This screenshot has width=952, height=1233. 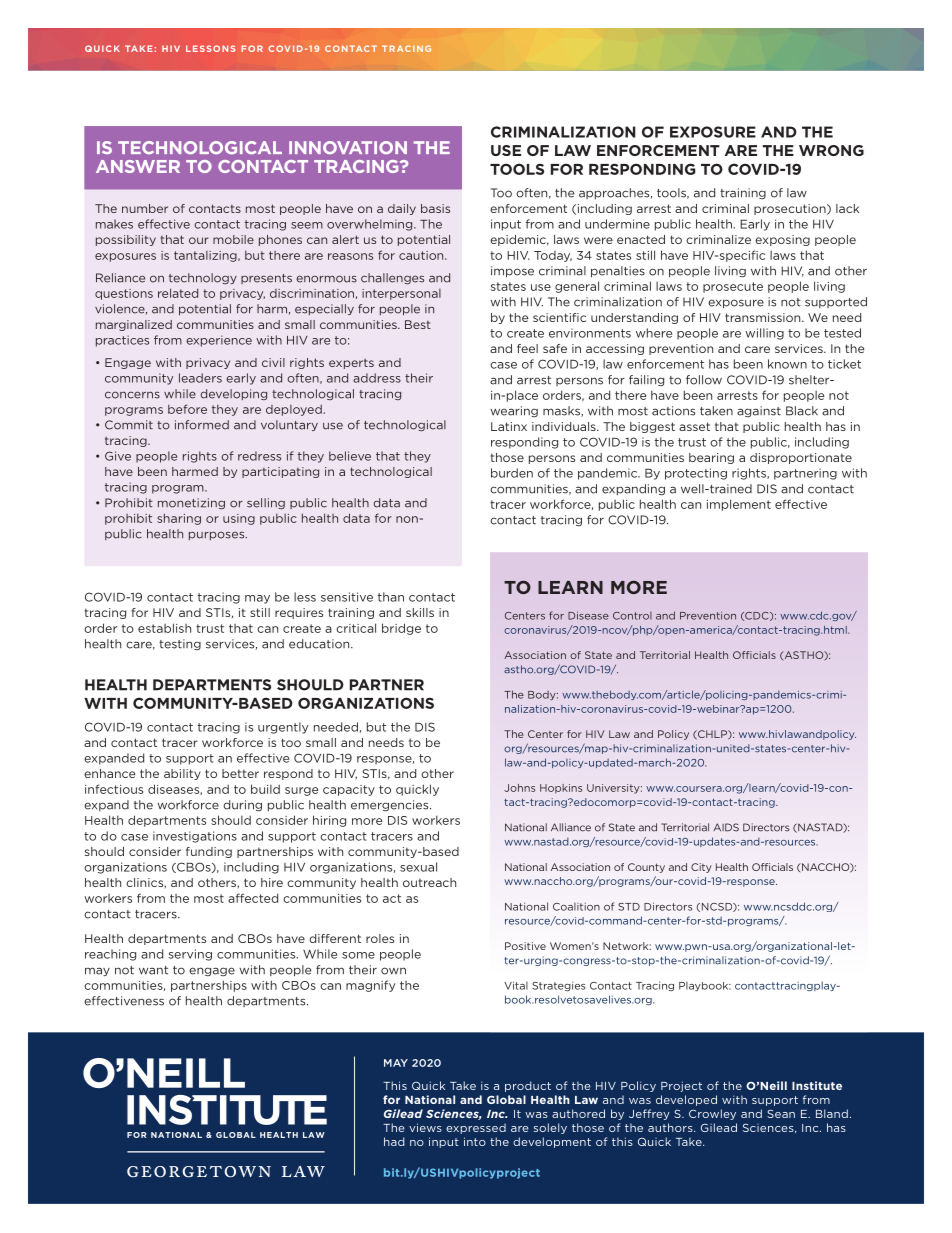 I want to click on Control, so click(x=632, y=616).
